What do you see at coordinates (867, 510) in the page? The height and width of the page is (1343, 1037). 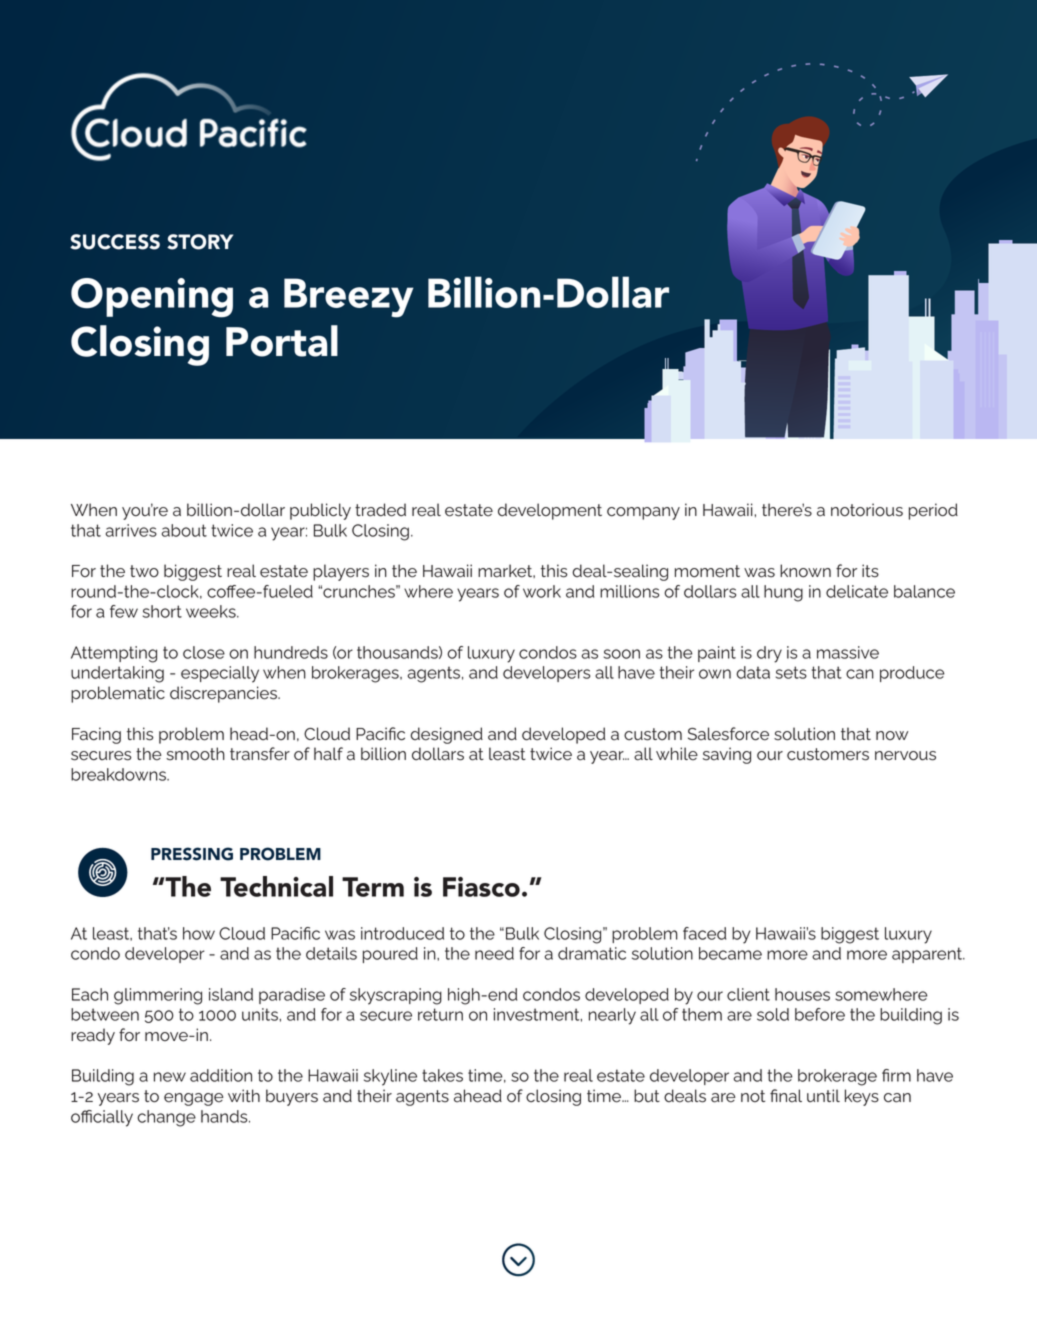 I see `notorious` at bounding box center [867, 510].
